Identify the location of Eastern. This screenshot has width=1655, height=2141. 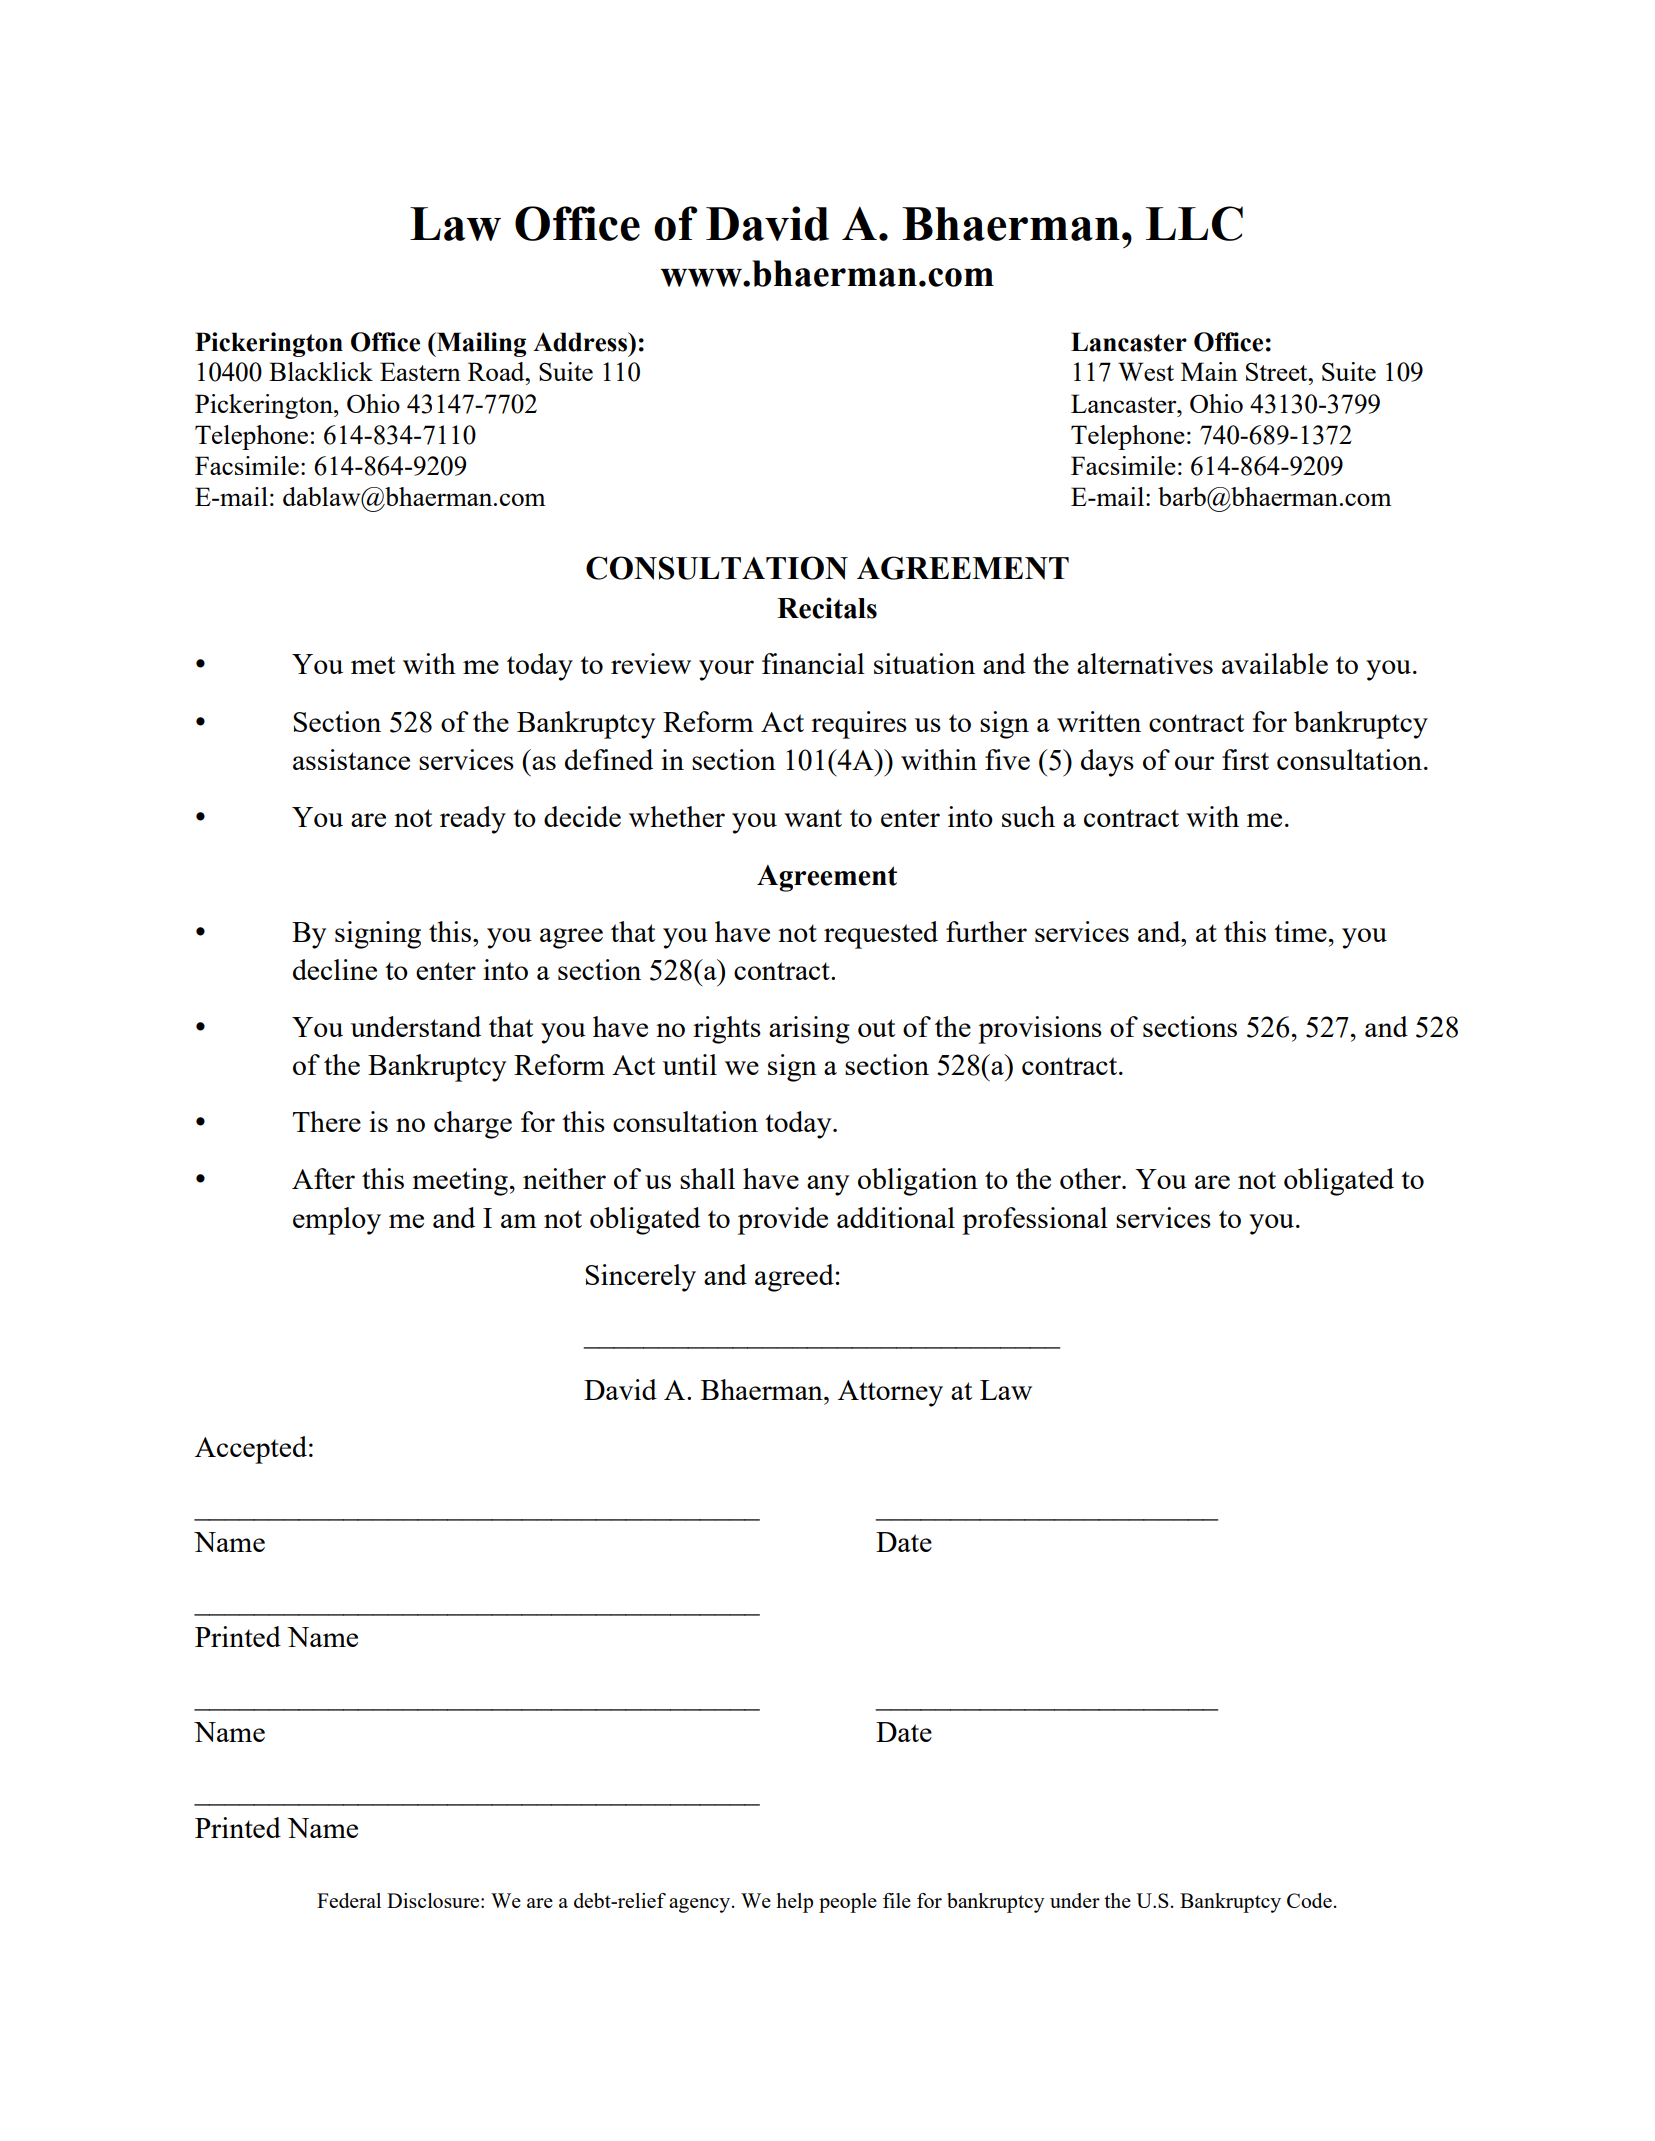
(420, 371).
